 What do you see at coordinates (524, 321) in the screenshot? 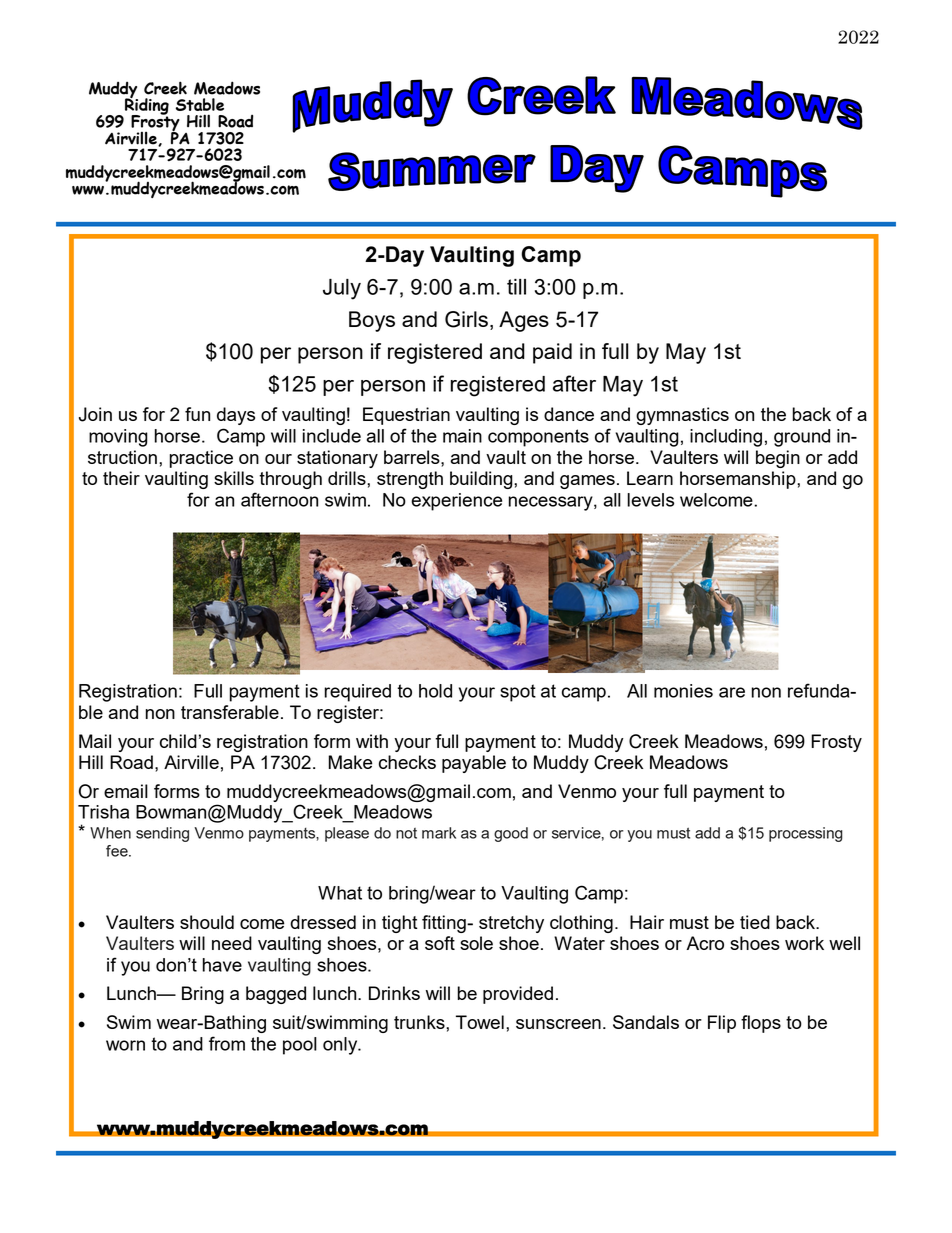
I see `Ages` at bounding box center [524, 321].
